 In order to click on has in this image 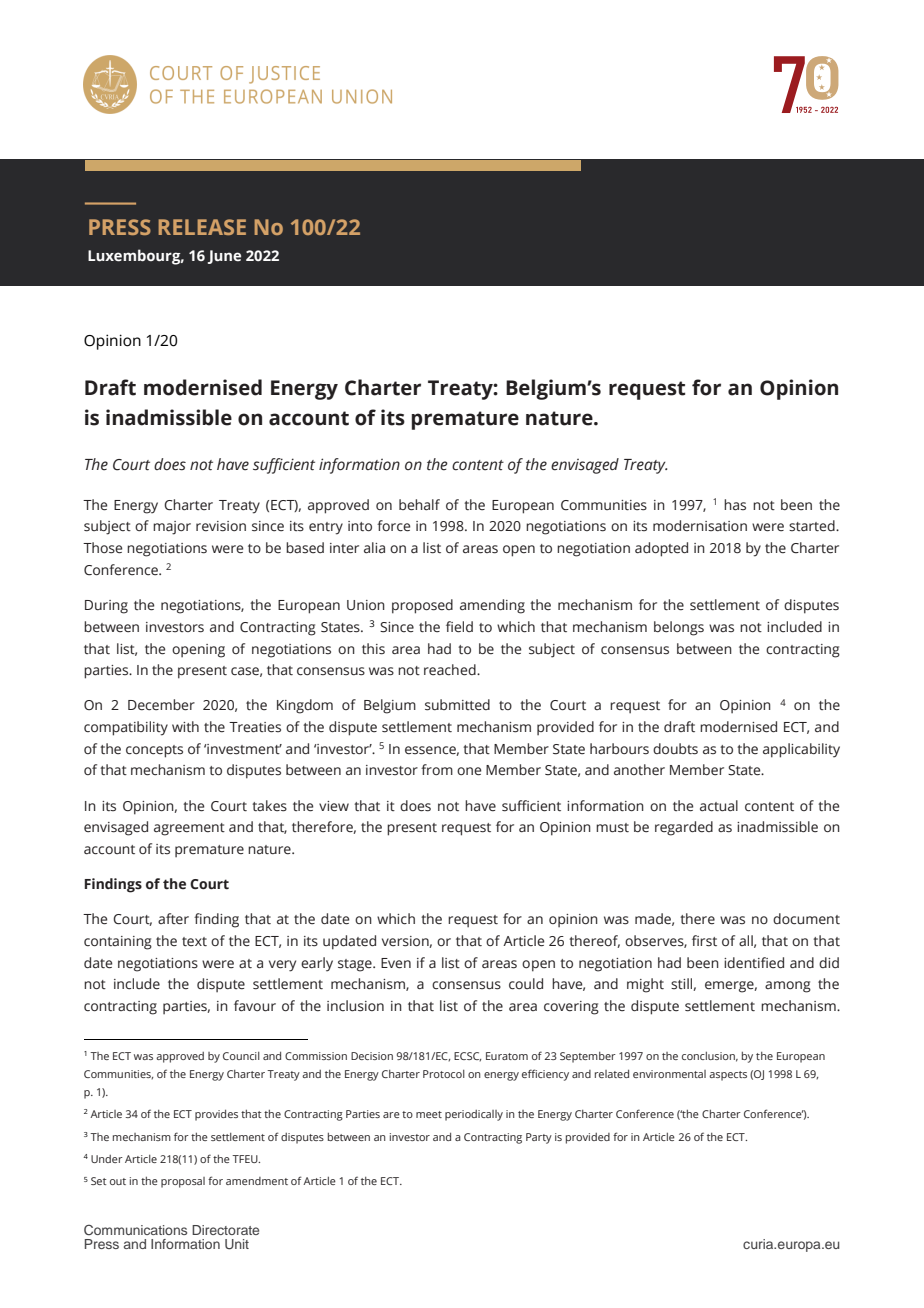, I will do `click(735, 504)`.
